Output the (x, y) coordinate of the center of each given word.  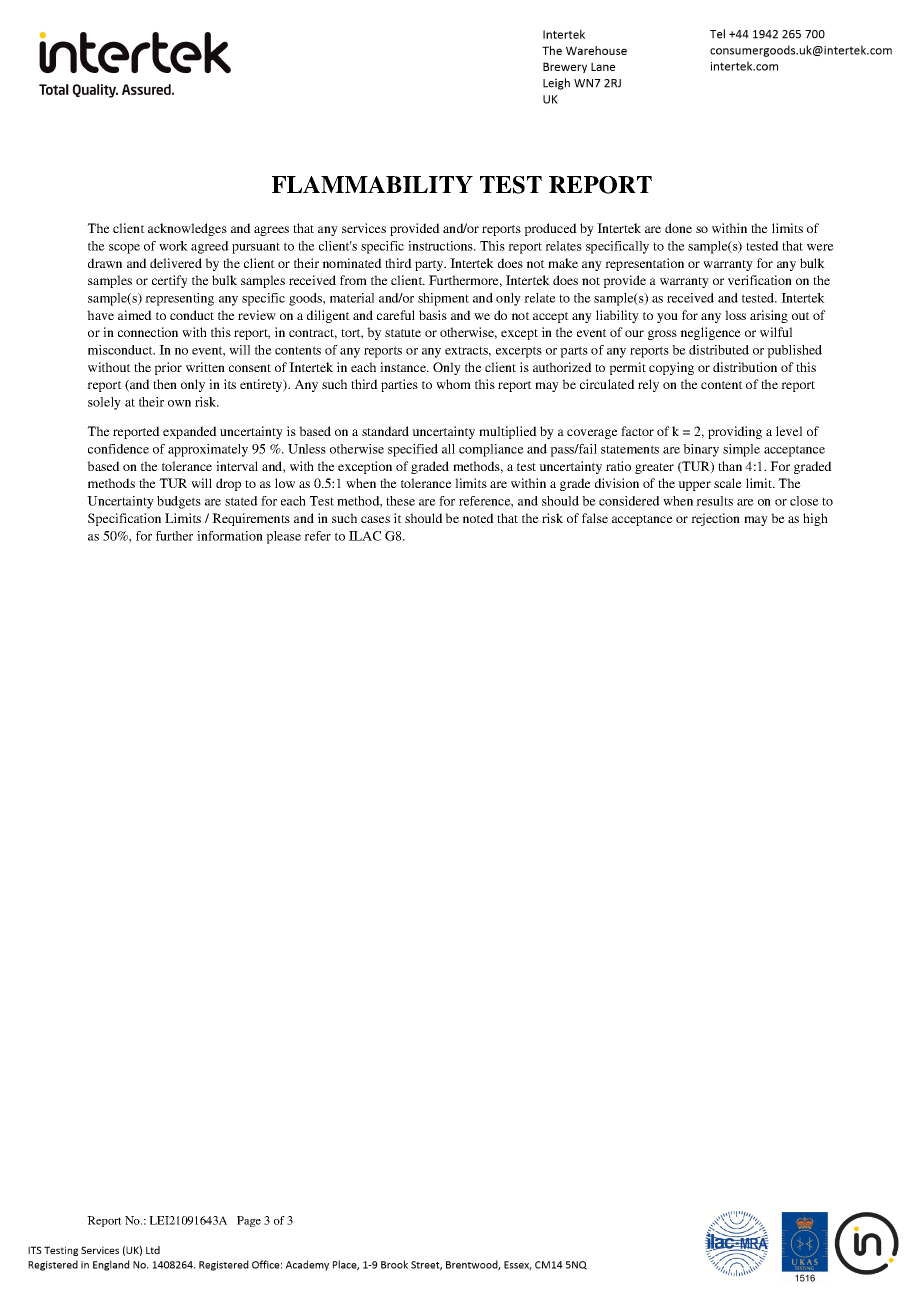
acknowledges (187, 229)
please (283, 537)
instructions (441, 246)
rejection (715, 519)
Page (249, 1221)
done (678, 228)
